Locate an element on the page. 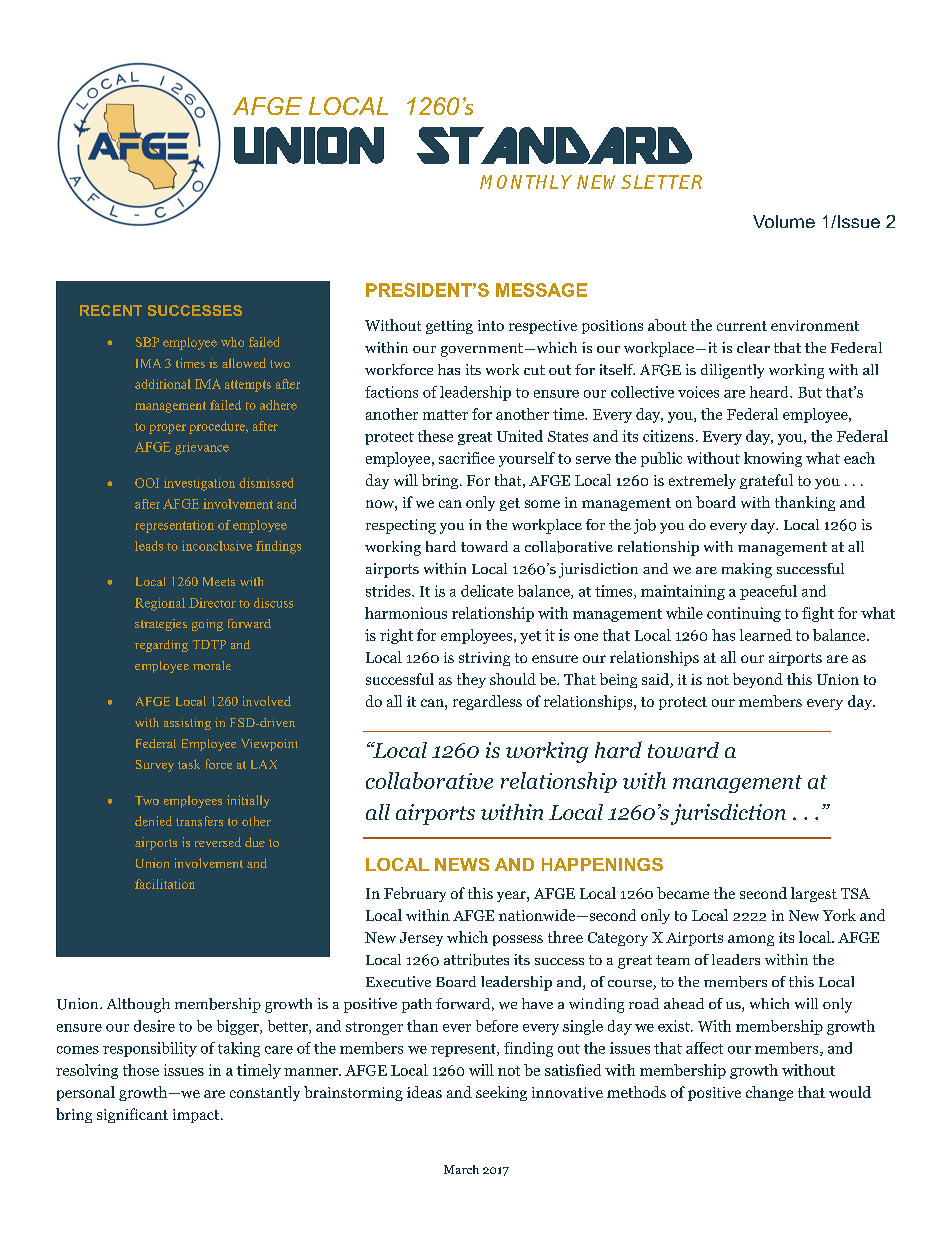  RECENT is located at coordinates (111, 310).
